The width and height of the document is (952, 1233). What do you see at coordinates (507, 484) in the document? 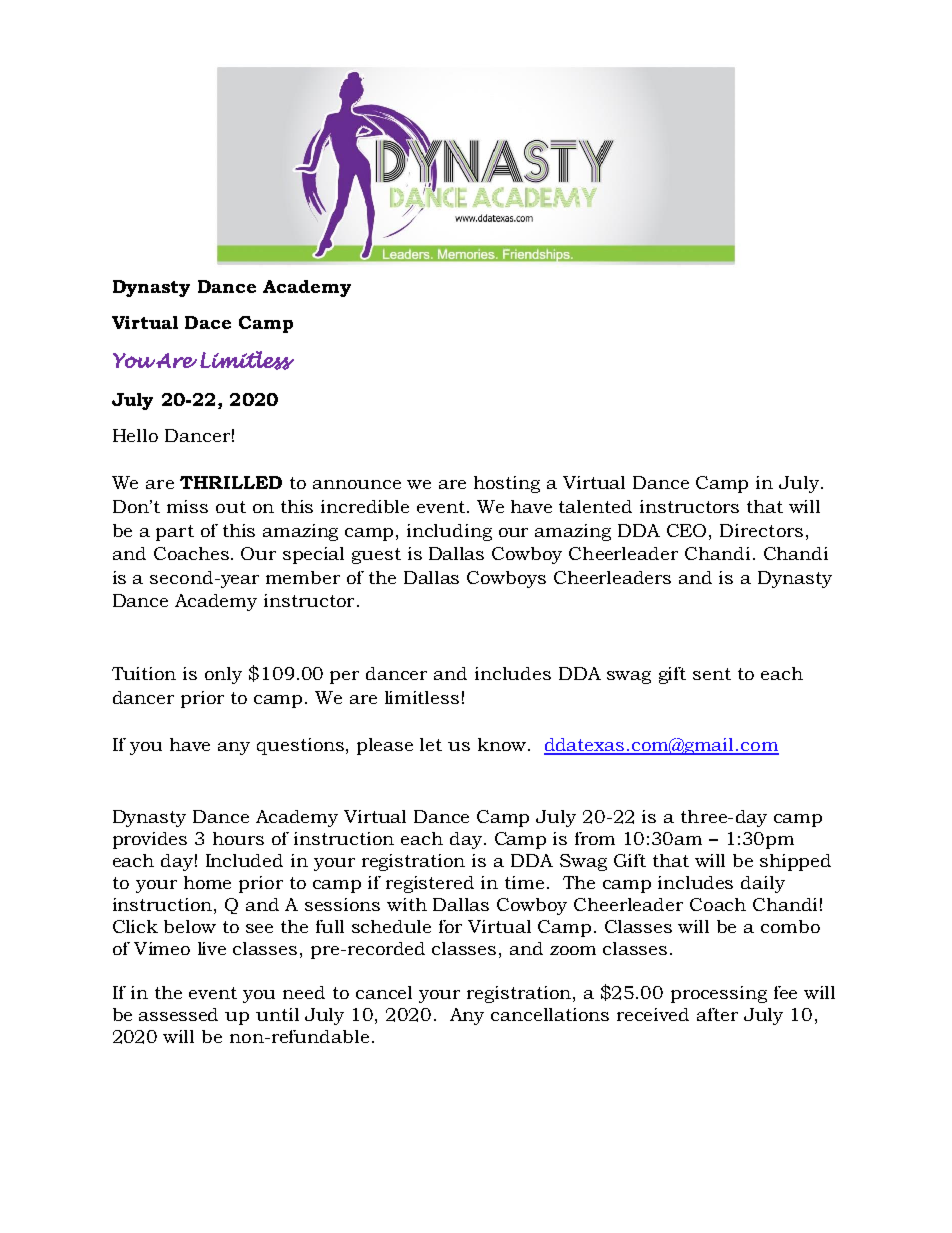
I see `hosting` at bounding box center [507, 484].
